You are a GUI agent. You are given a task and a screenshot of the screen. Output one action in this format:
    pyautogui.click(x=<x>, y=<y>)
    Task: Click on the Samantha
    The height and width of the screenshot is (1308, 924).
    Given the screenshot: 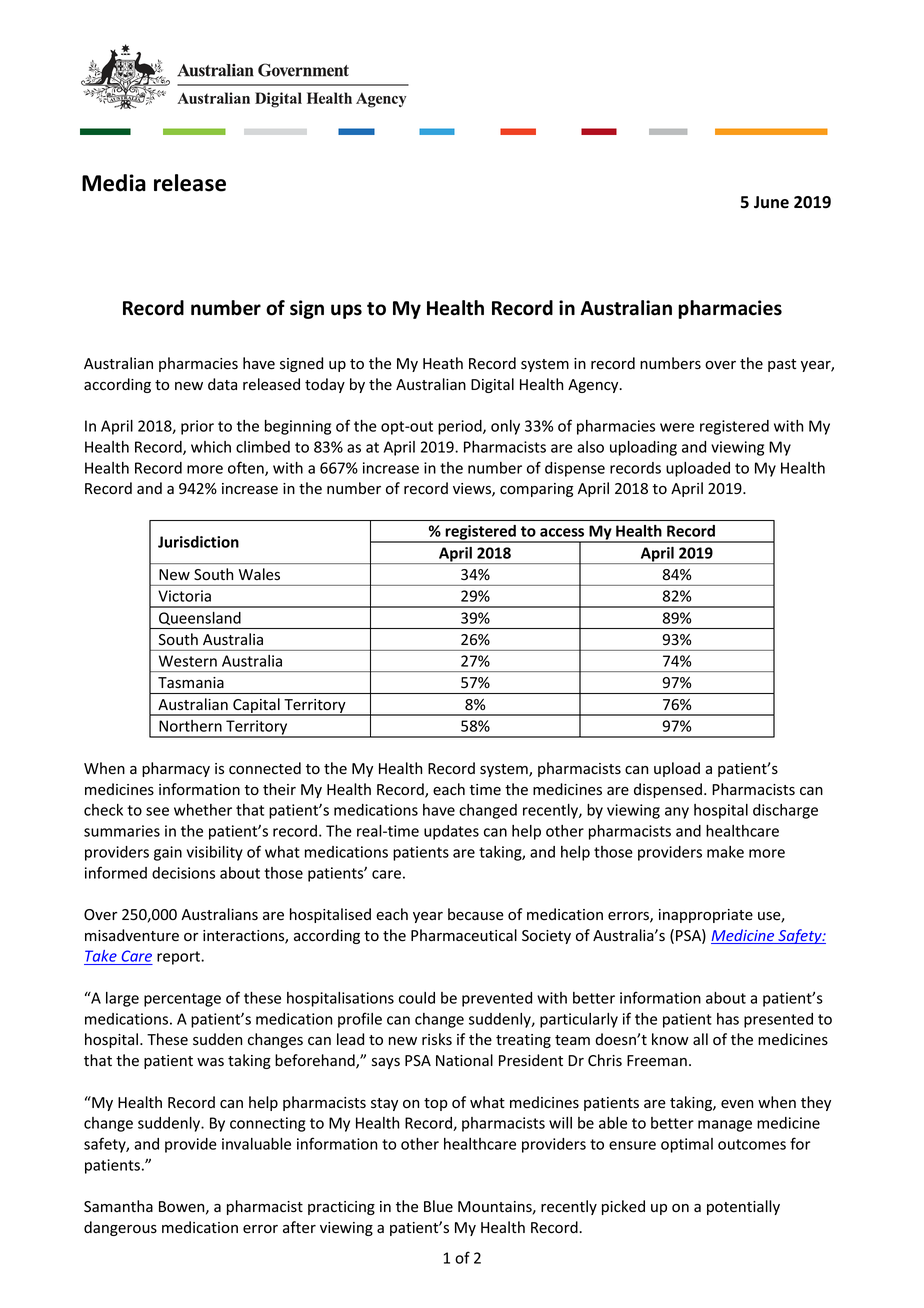 What is the action you would take?
    pyautogui.click(x=118, y=1206)
